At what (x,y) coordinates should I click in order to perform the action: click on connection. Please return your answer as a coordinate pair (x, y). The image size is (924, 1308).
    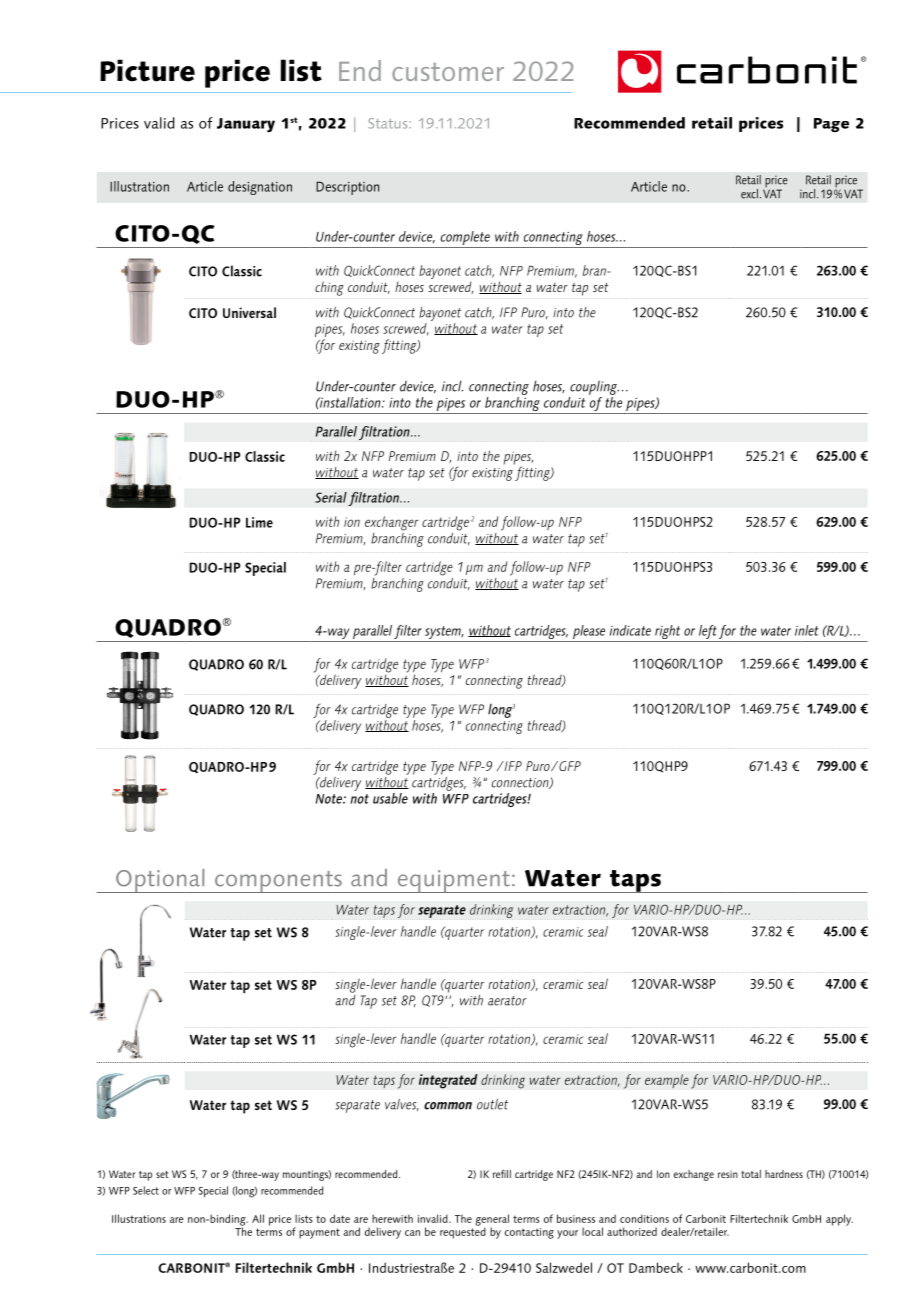
    Looking at the image, I should click on (521, 783).
